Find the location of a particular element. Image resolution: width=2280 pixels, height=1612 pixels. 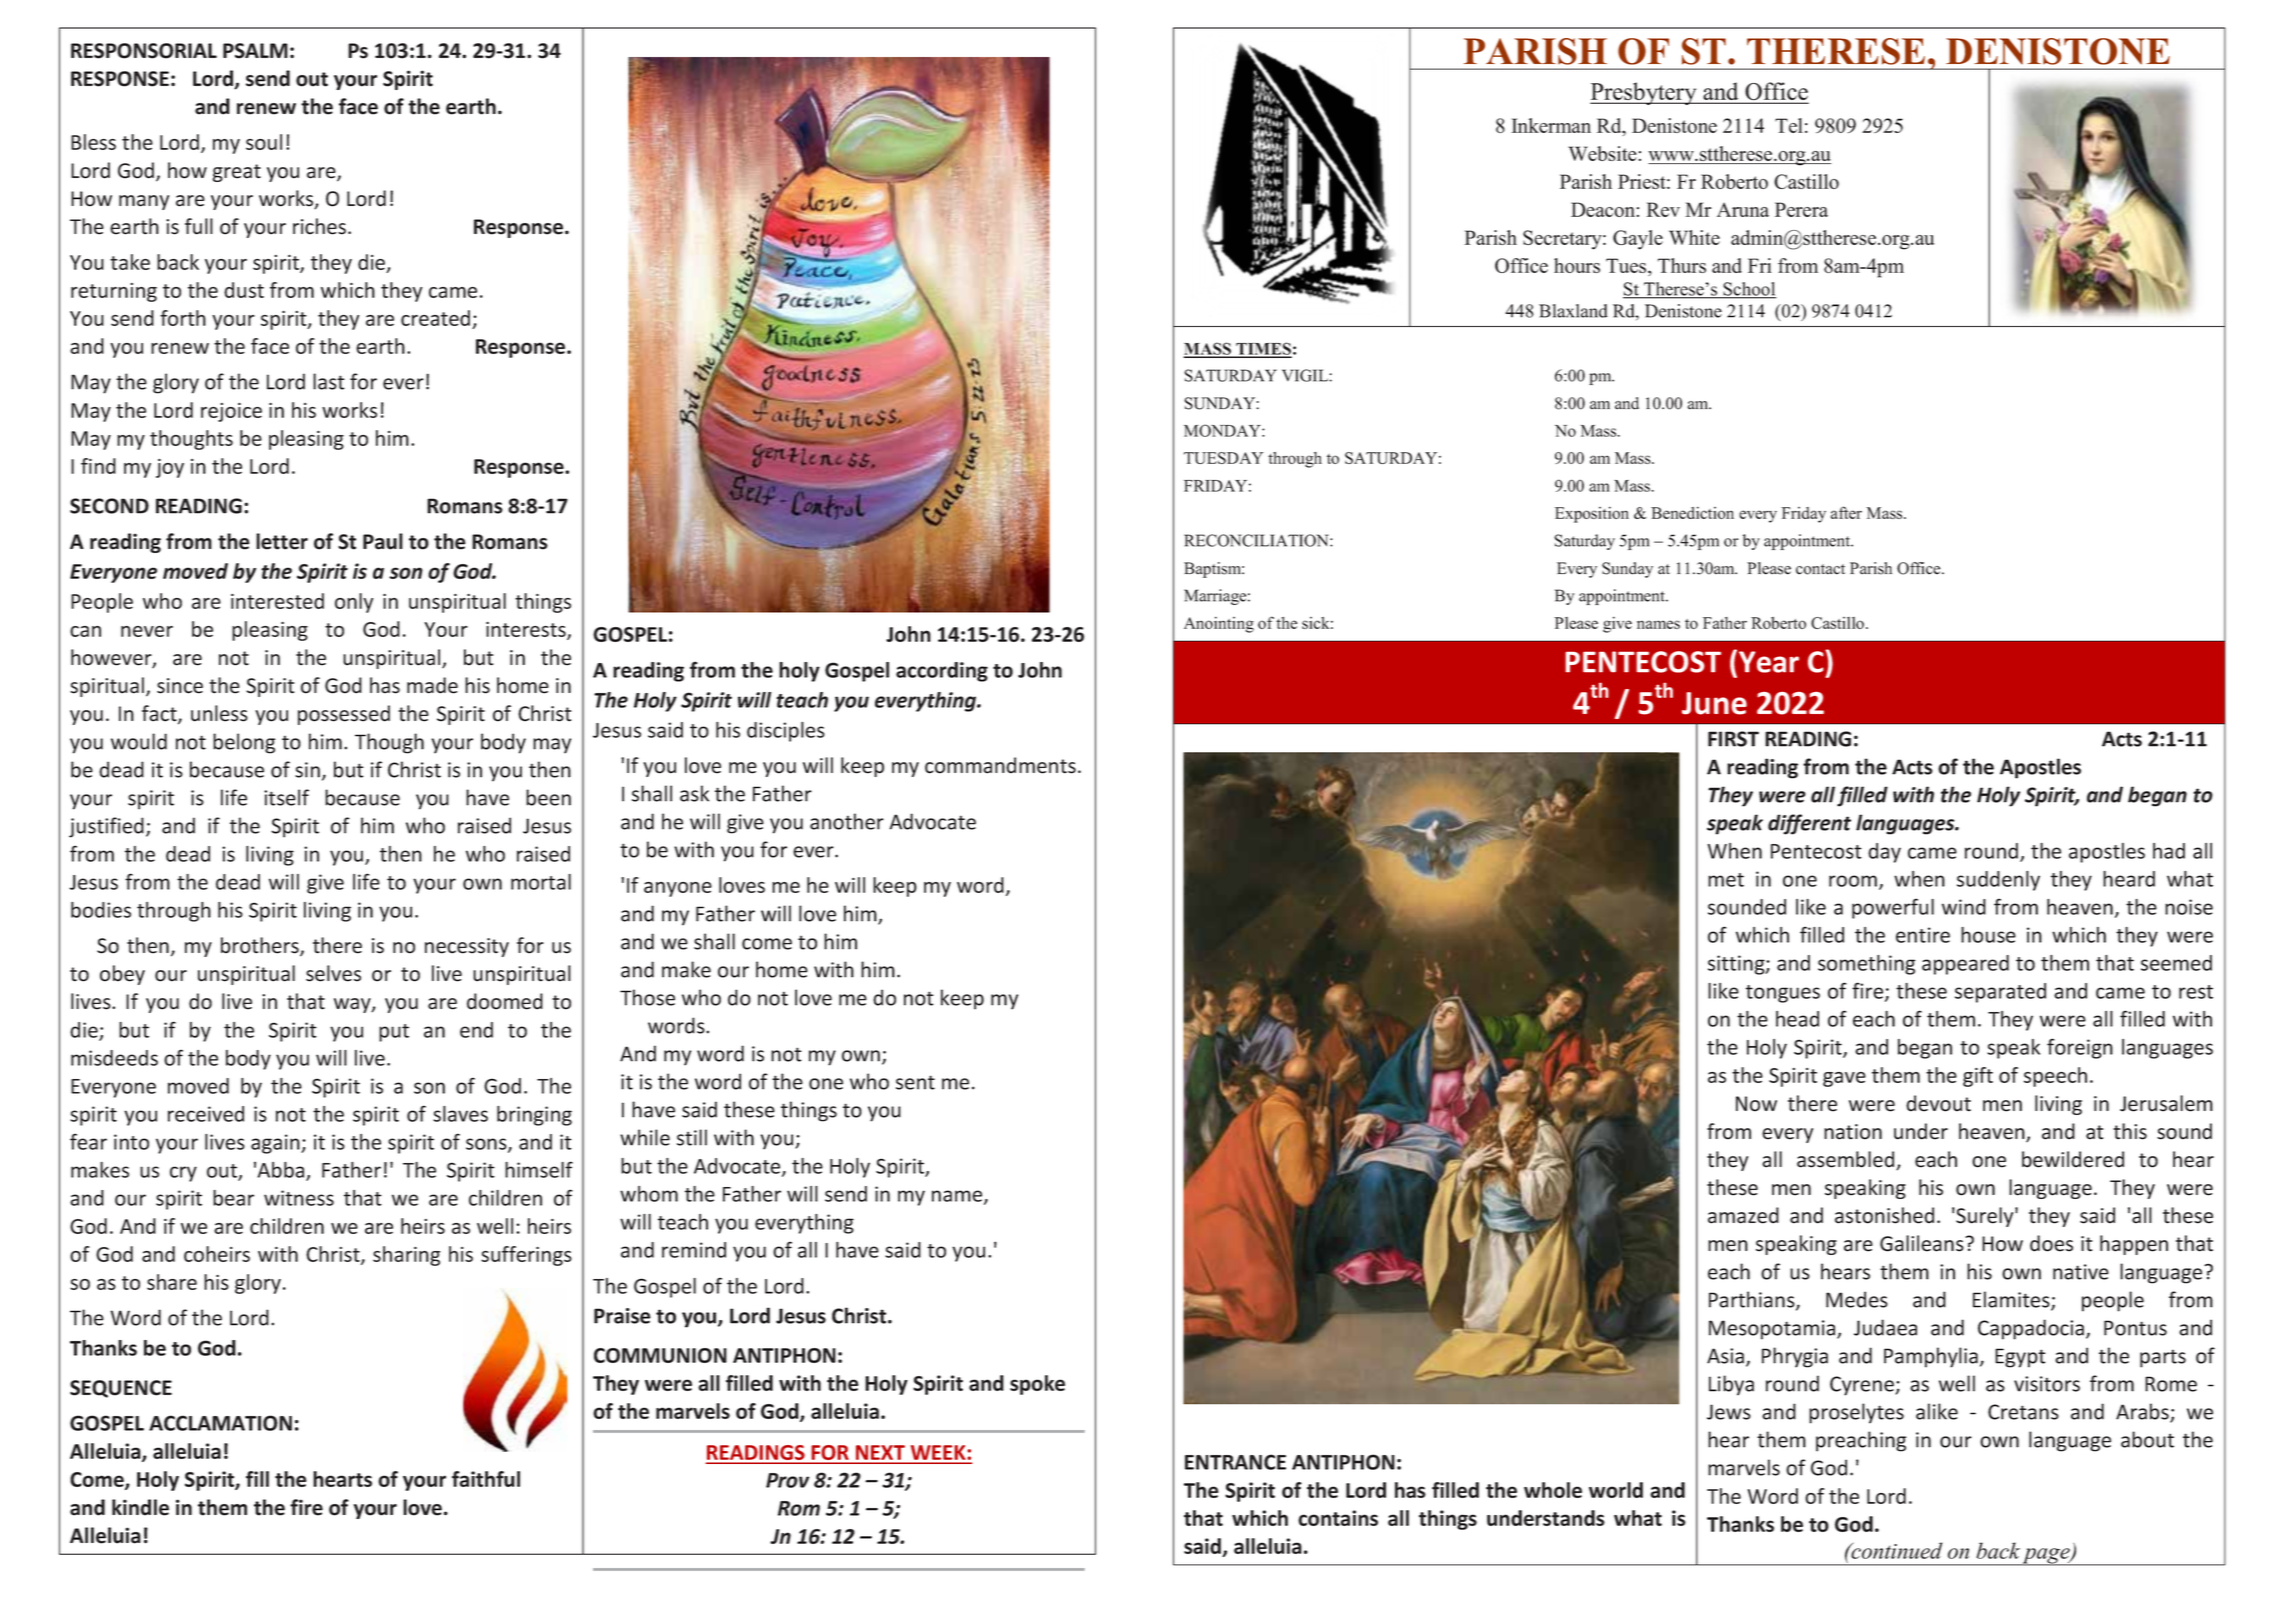

Year is located at coordinates (1769, 662).
